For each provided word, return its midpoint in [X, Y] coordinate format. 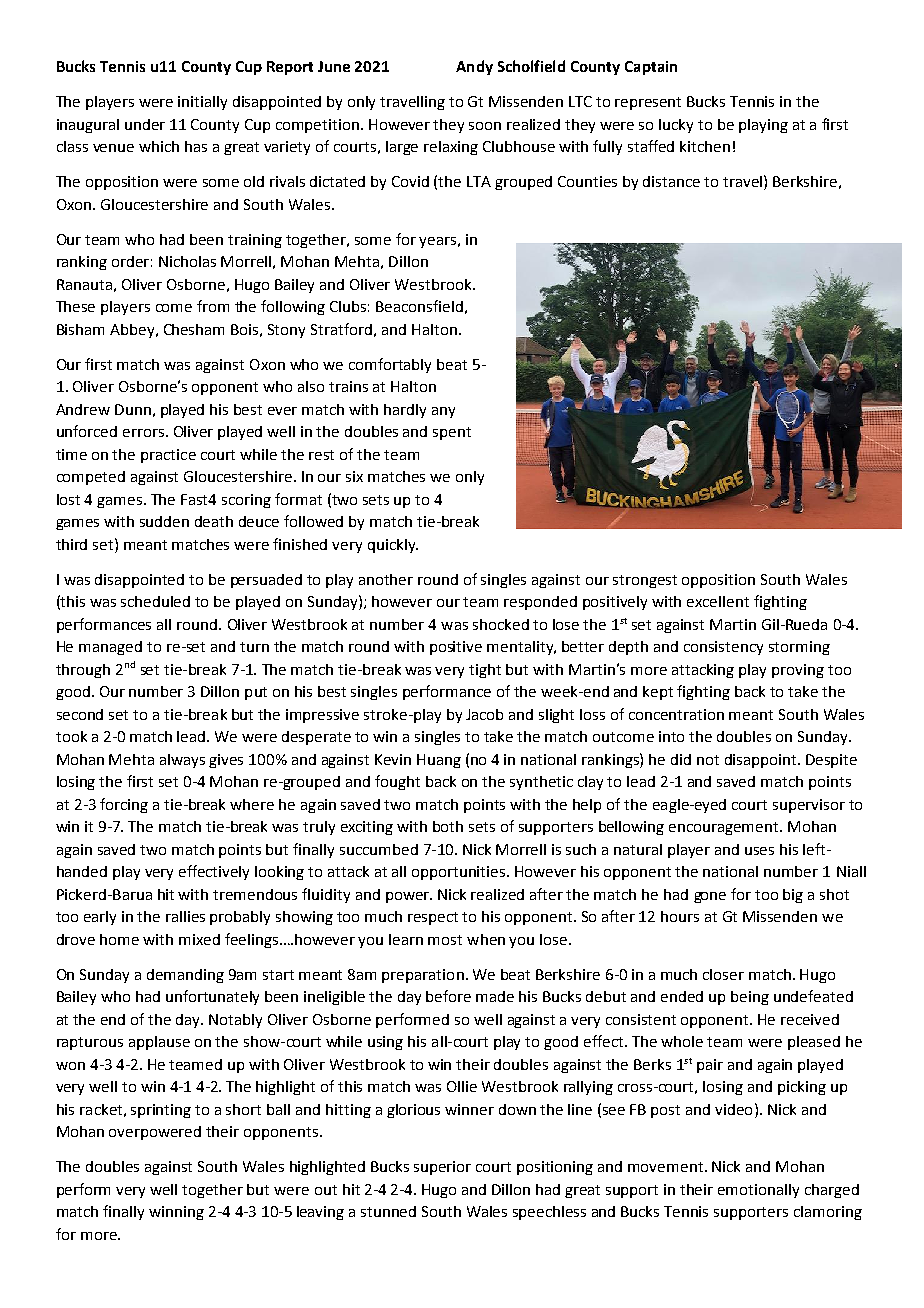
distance [671, 181]
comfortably [390, 365]
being [750, 998]
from [213, 306]
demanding [185, 976]
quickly [393, 546]
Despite [831, 761]
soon [485, 126]
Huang [439, 761]
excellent [718, 601]
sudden [164, 521]
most [445, 940]
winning [176, 1213]
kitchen [705, 146]
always [182, 761]
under [145, 124]
